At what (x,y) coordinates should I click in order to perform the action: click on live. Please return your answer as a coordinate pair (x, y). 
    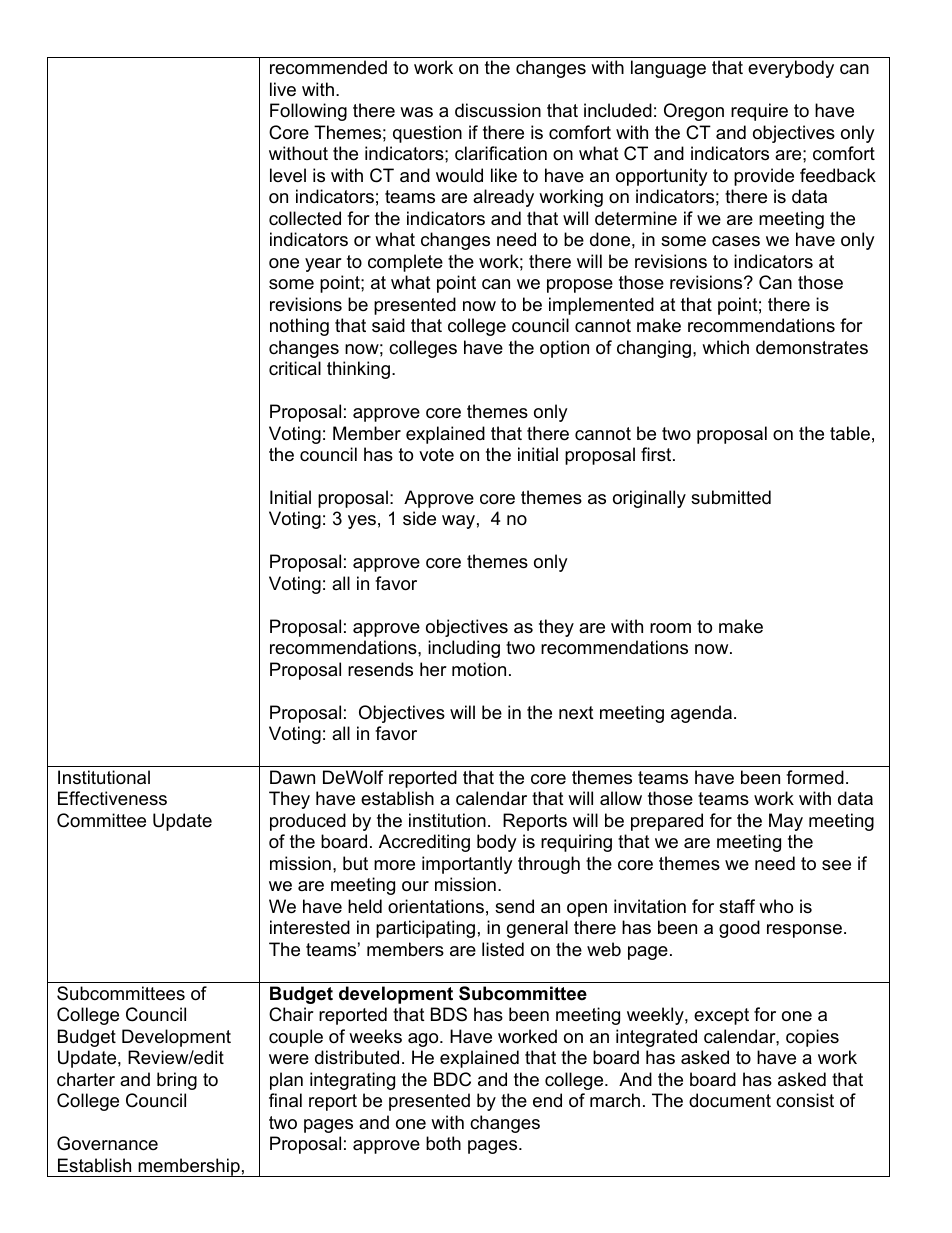
    Looking at the image, I should click on (283, 89).
